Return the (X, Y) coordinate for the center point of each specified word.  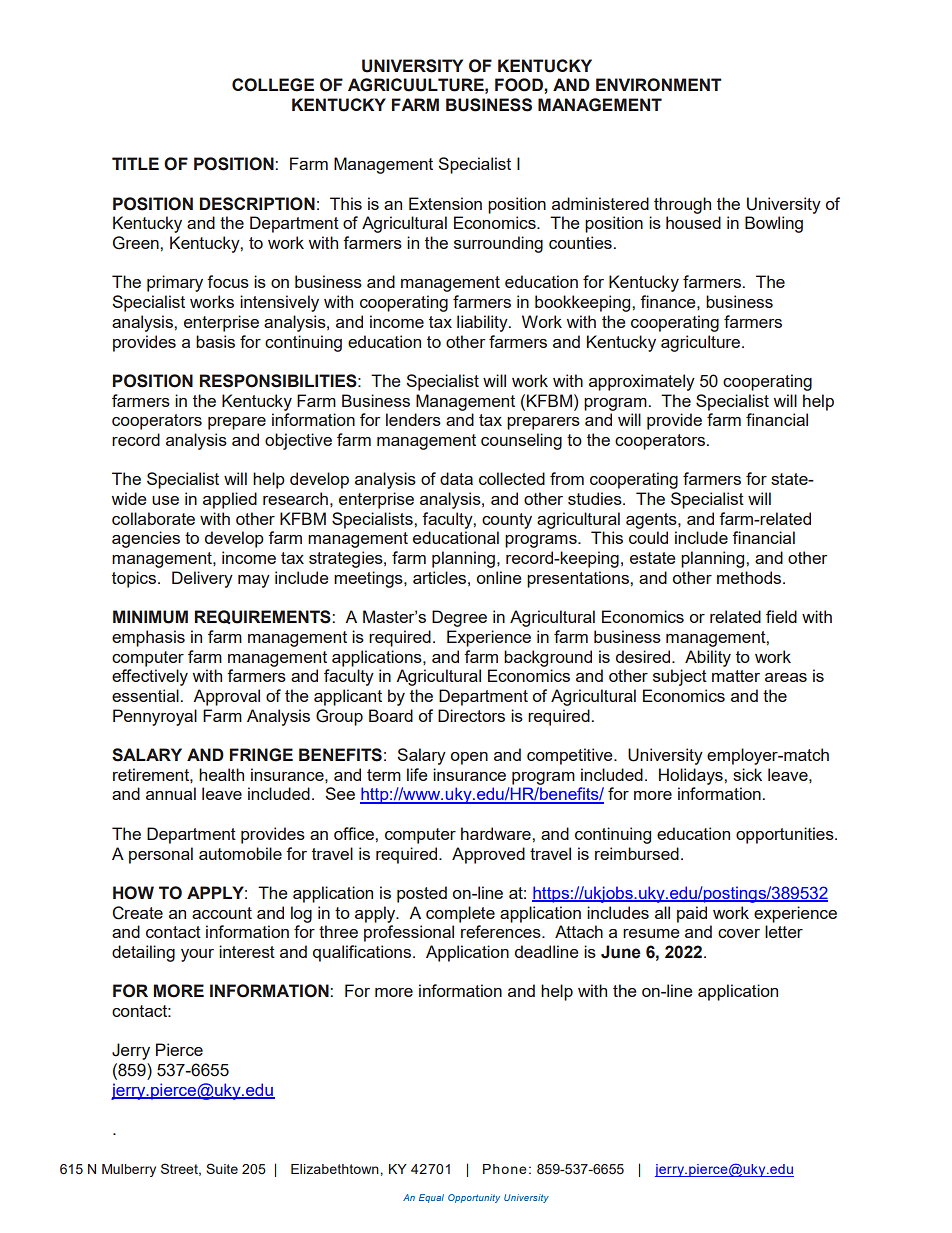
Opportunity (474, 1198)
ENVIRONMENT (659, 85)
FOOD (520, 85)
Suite (222, 1168)
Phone (505, 1169)
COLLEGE (273, 85)
